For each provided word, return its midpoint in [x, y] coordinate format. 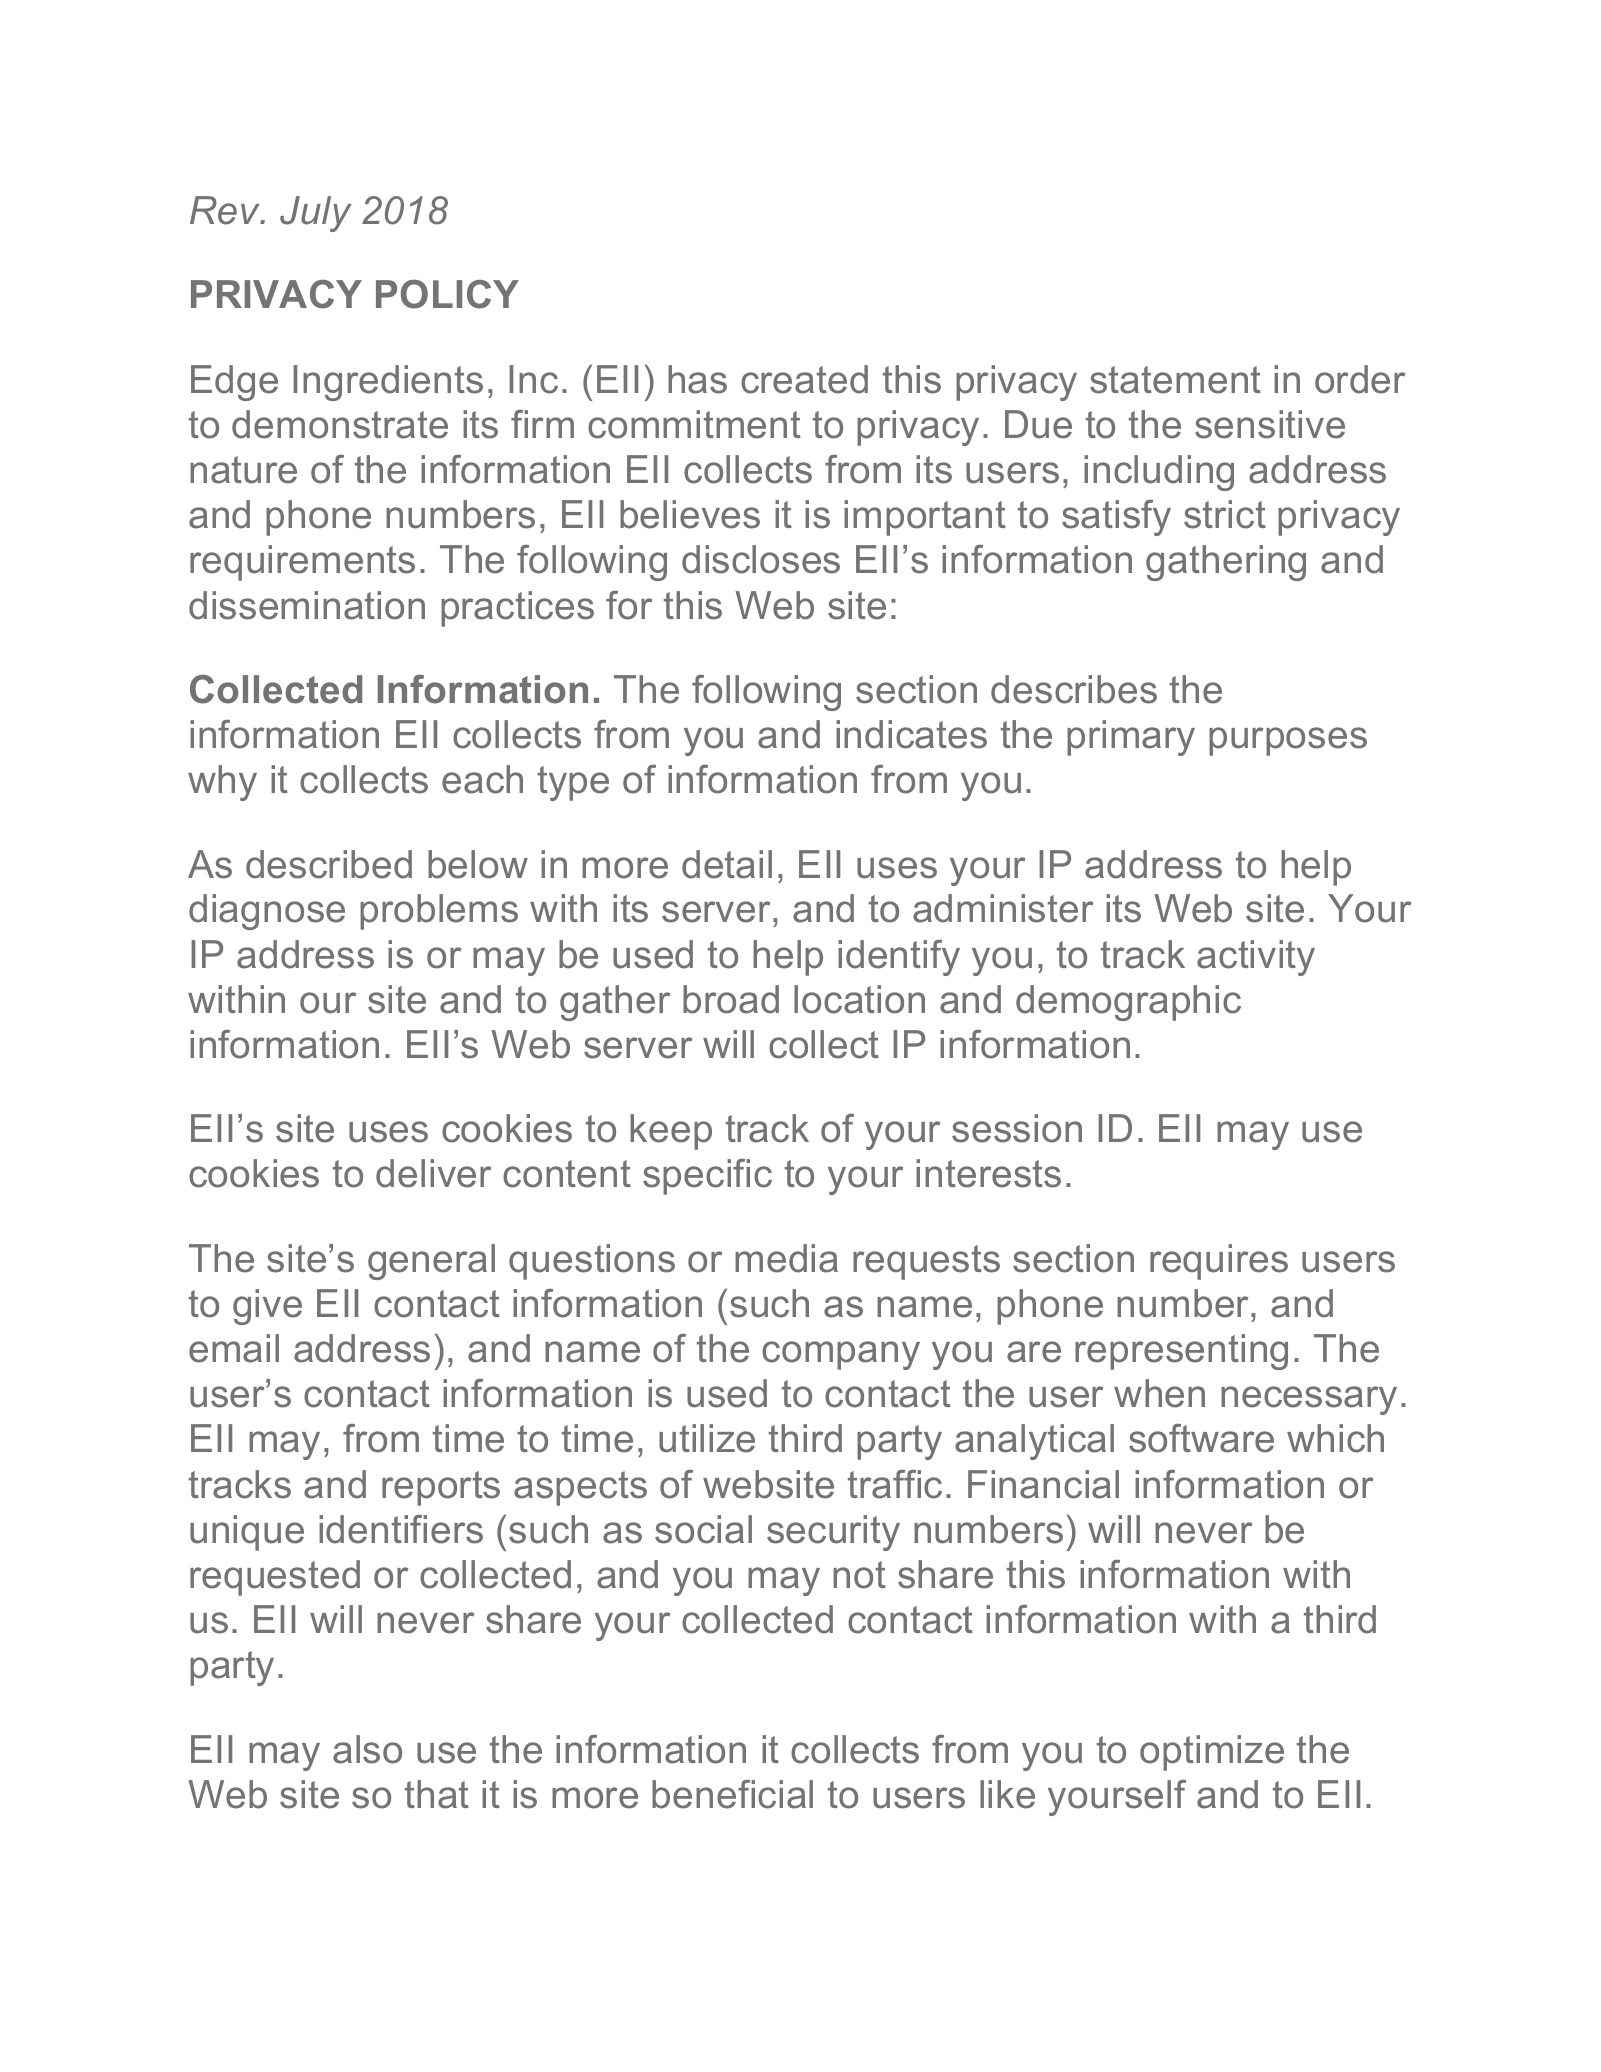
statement [1175, 380]
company [841, 1355]
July [316, 214]
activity [1256, 958]
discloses [761, 559]
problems [439, 912]
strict [1225, 514]
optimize [1212, 1753]
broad [731, 999]
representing [1181, 1352]
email [234, 1348]
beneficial [732, 1794]
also [367, 1749]
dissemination [307, 605]
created [804, 379]
